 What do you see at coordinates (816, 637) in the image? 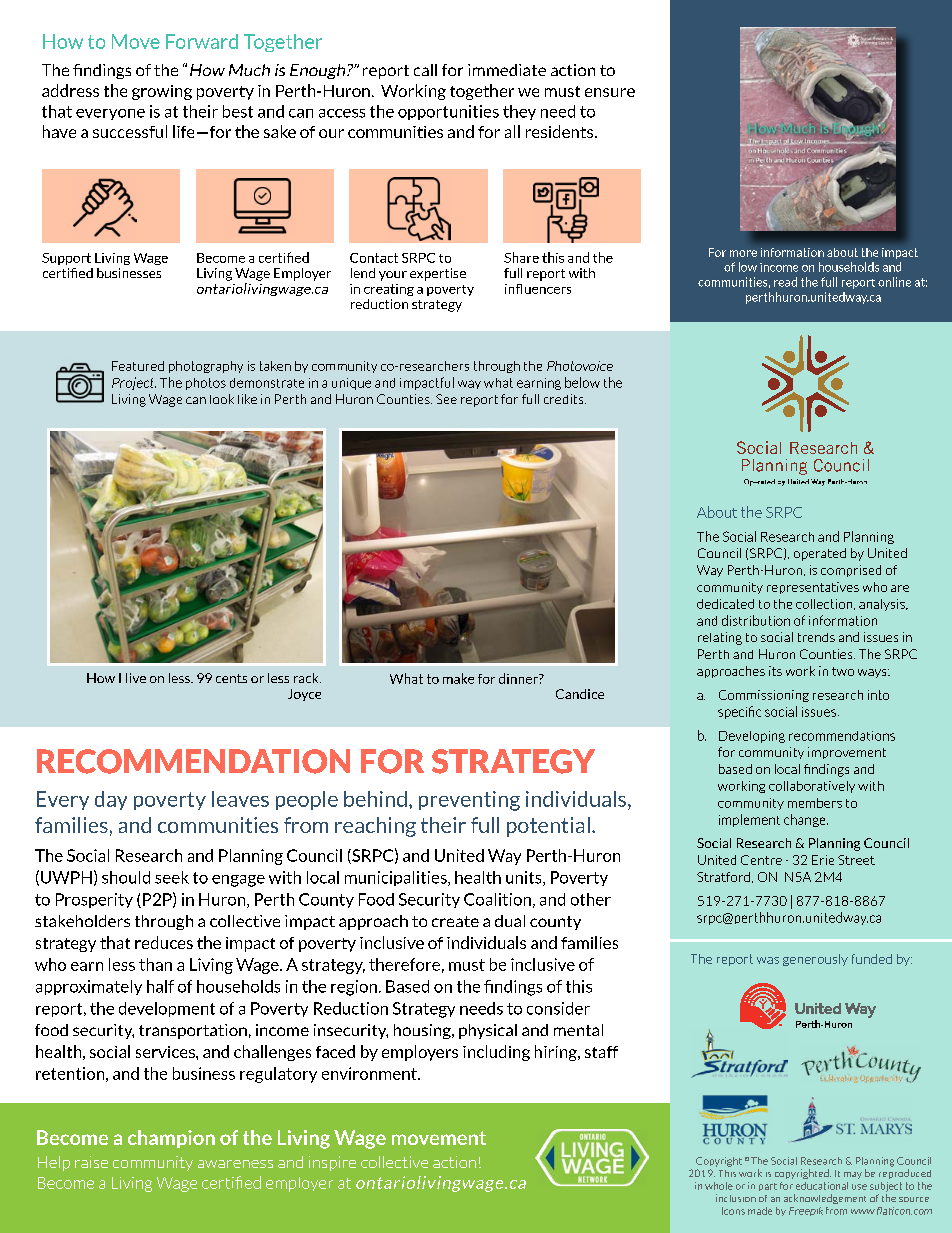
I see `trends` at bounding box center [816, 637].
